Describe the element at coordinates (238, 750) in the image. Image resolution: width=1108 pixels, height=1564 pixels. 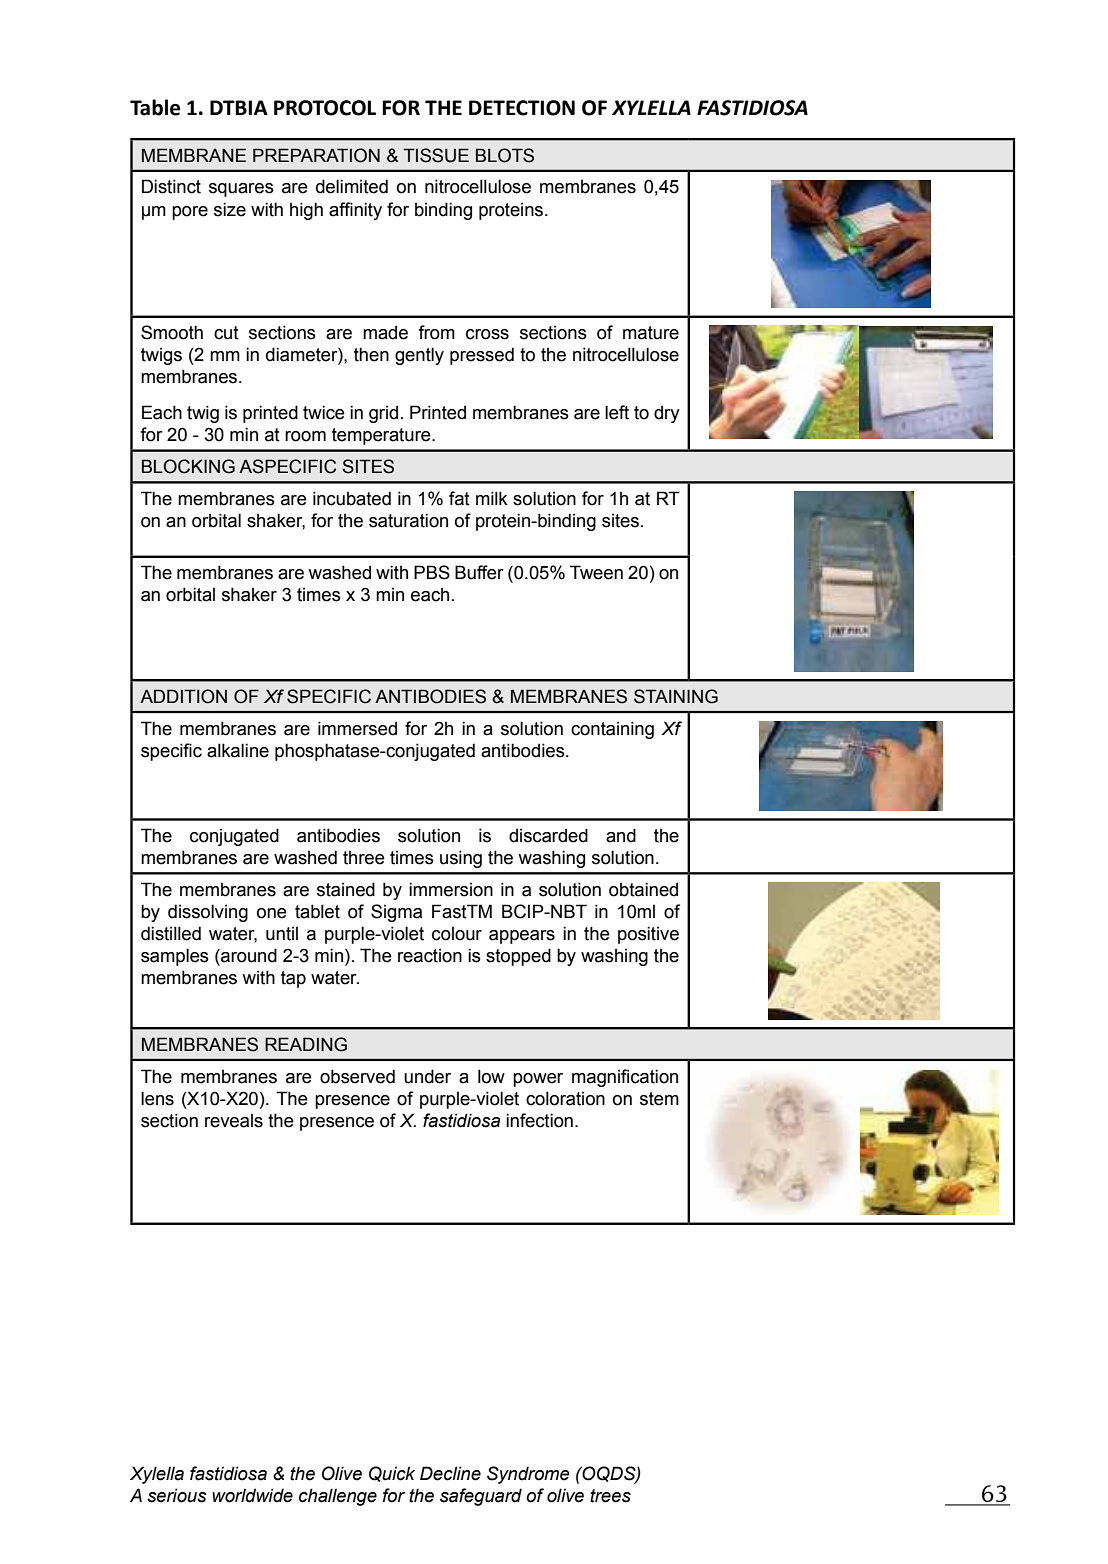
I see `alkaline` at that location.
